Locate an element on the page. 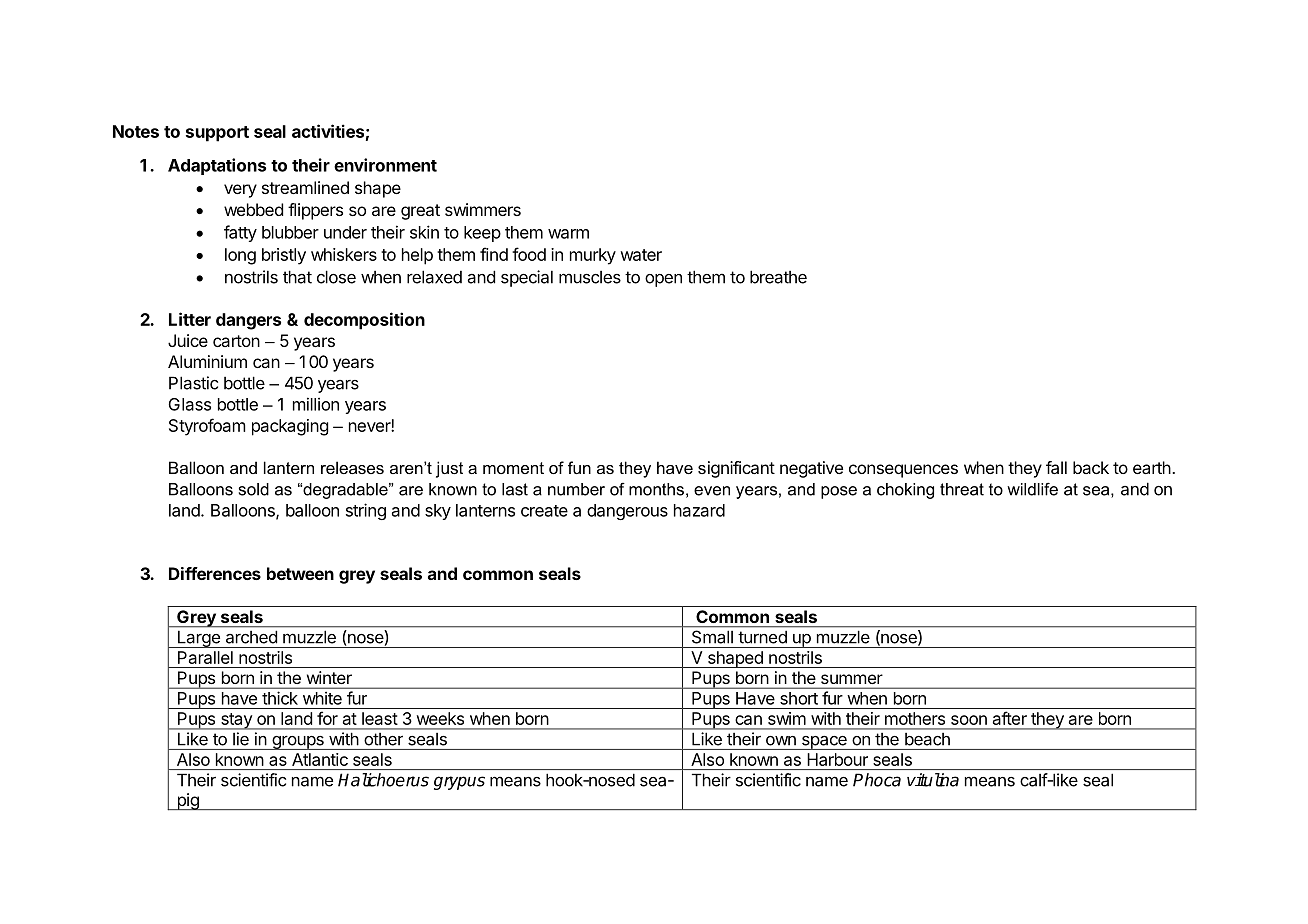  support is located at coordinates (217, 134).
